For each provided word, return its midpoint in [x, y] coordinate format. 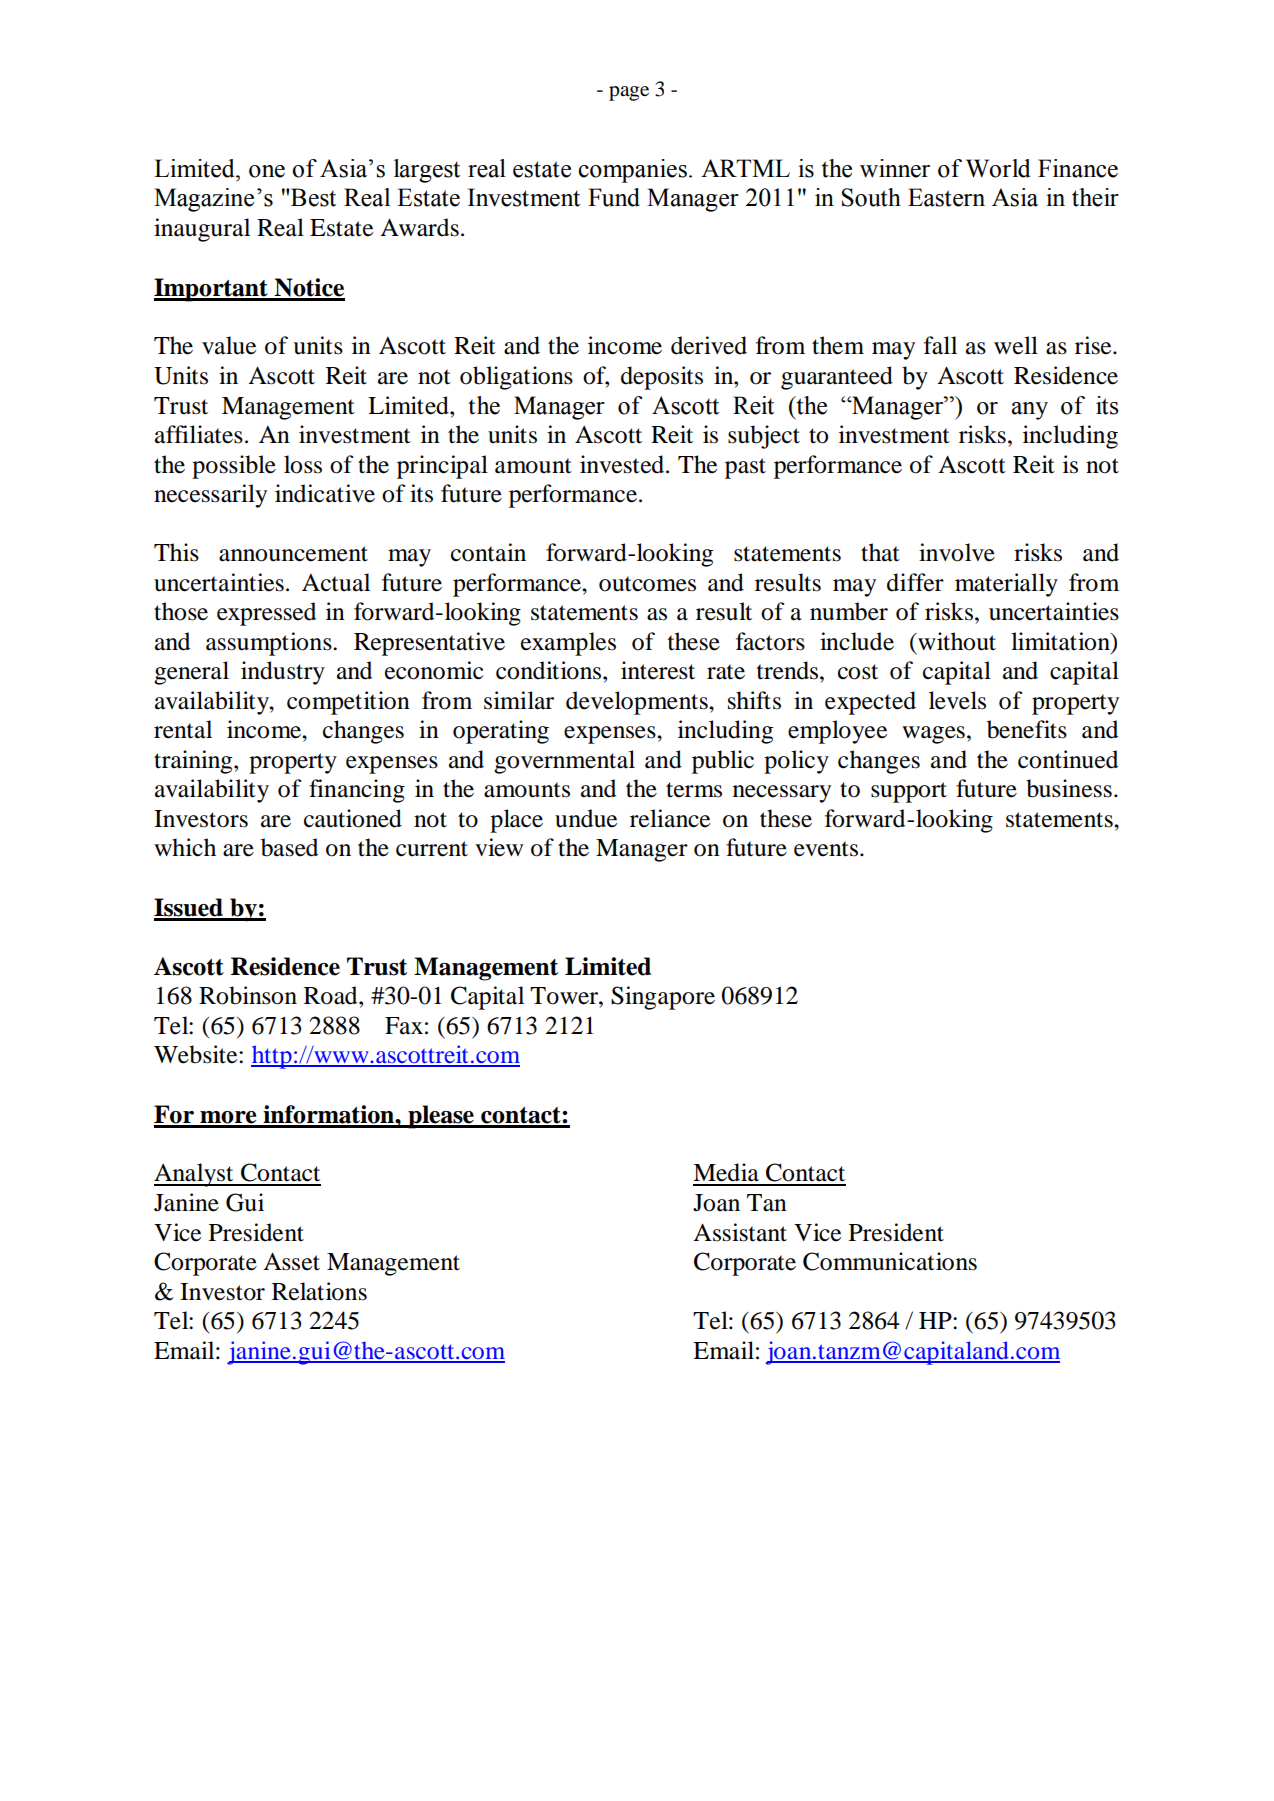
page [629, 93]
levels [957, 700]
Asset [291, 1261]
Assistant [740, 1232]
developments [638, 703]
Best [312, 197]
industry [283, 673]
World [998, 168]
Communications [890, 1261]
